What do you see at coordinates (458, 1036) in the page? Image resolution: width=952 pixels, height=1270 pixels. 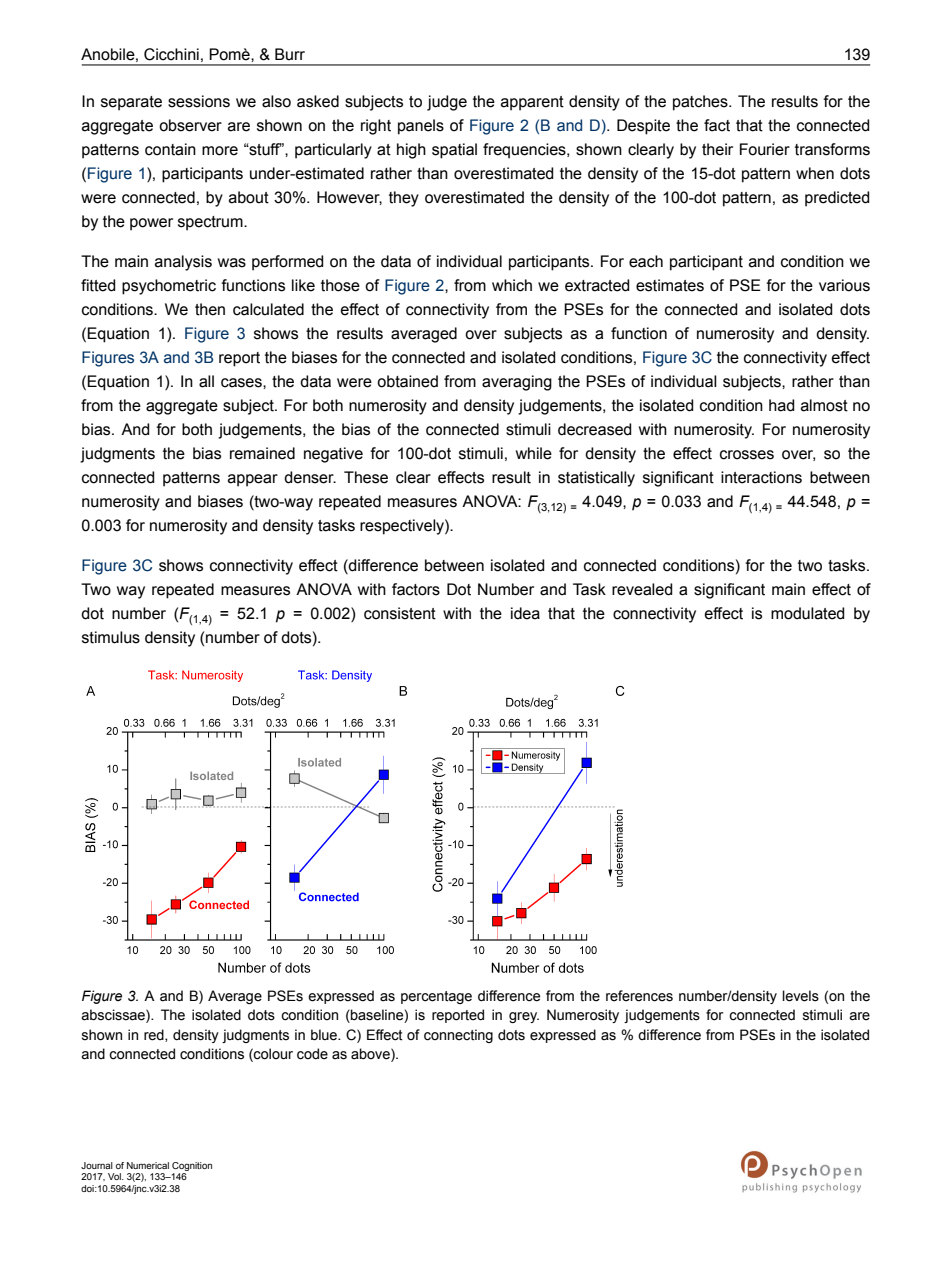 I see `connecting` at bounding box center [458, 1036].
